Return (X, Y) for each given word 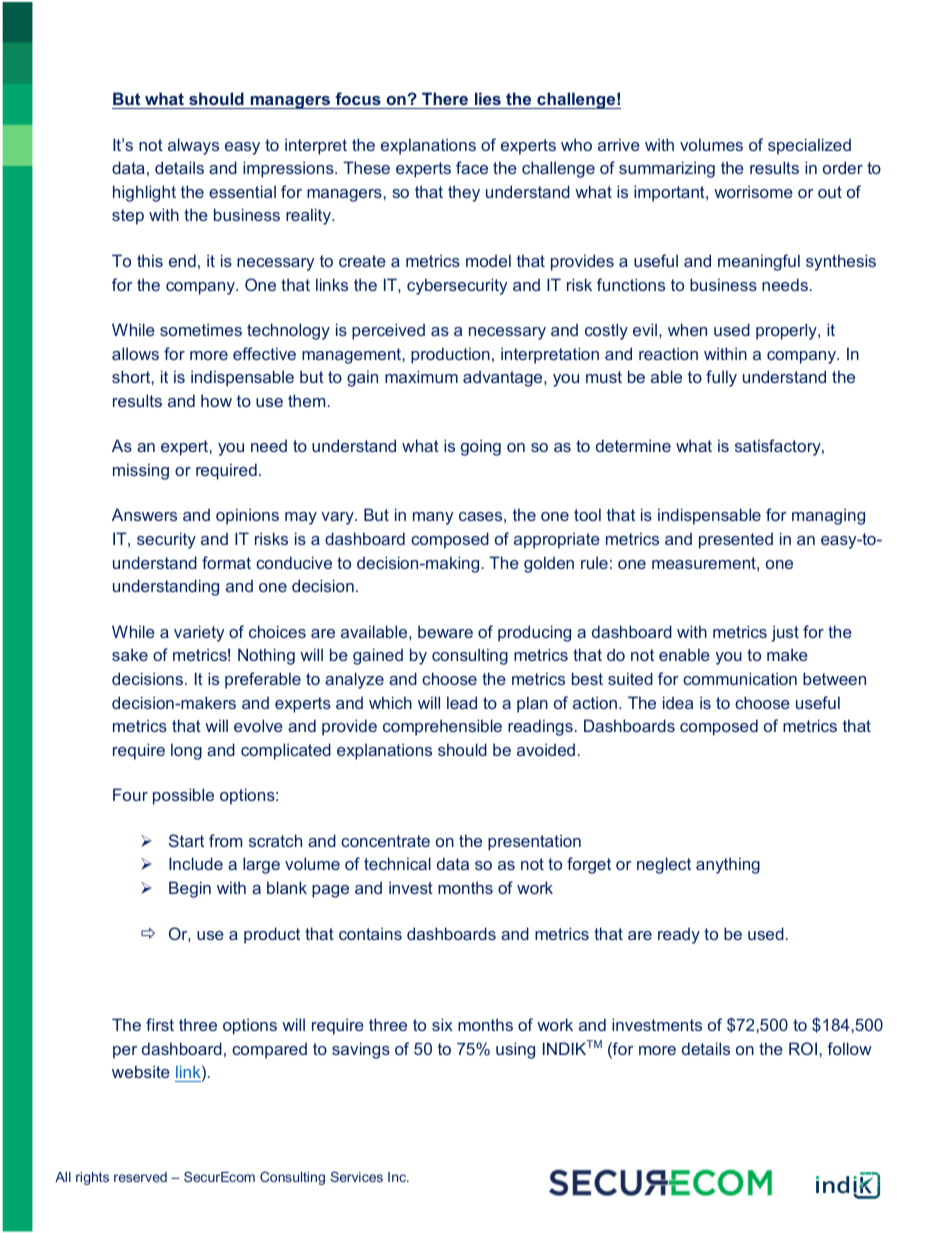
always (193, 146)
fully (721, 378)
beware (445, 631)
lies (488, 98)
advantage (504, 378)
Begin (190, 889)
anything (728, 865)
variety (199, 633)
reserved (140, 1177)
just (785, 633)
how (216, 400)
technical (397, 863)
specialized (809, 146)
